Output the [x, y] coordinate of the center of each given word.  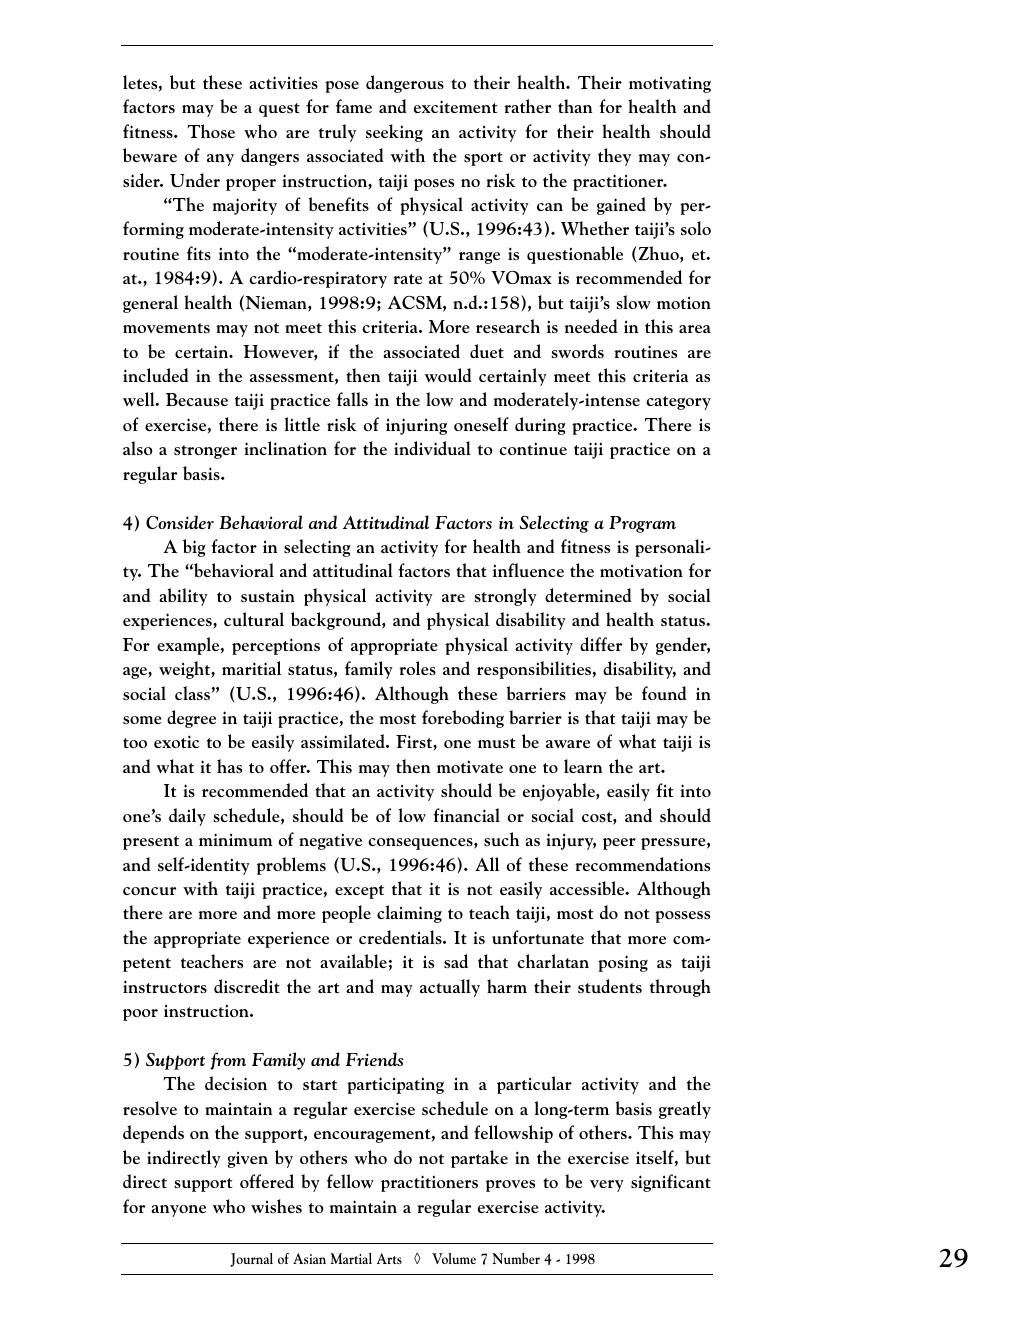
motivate [470, 766]
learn [583, 766]
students [610, 986]
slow [633, 302]
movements [166, 328]
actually [450, 988]
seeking [394, 133]
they [614, 157]
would [448, 375]
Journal [251, 1260]
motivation [641, 571]
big [194, 548]
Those [211, 131]
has [229, 766]
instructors [165, 986]
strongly [505, 597]
